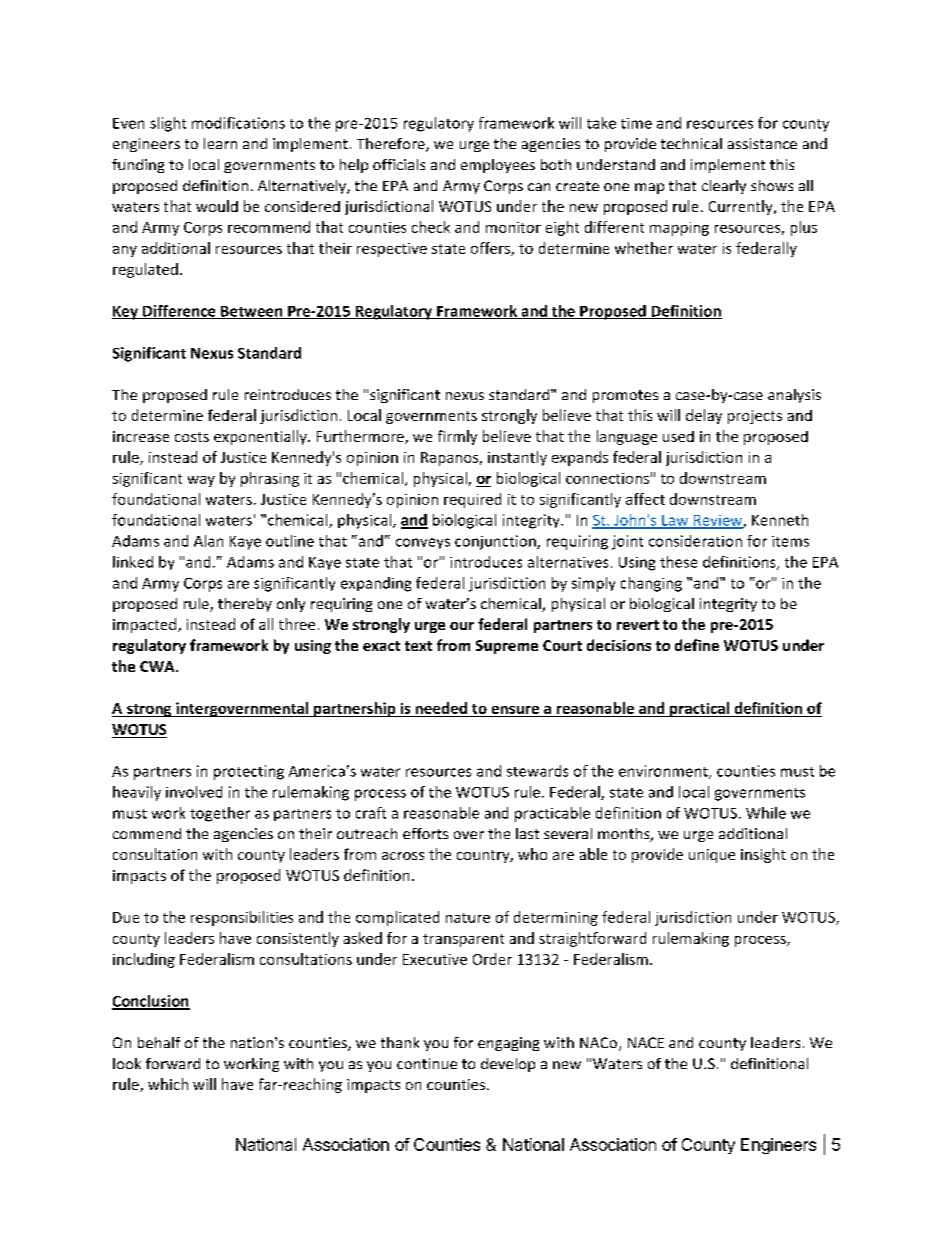 Image resolution: width=952 pixels, height=1233 pixels. Describe the element at coordinates (697, 645) in the page. I see `define` at that location.
